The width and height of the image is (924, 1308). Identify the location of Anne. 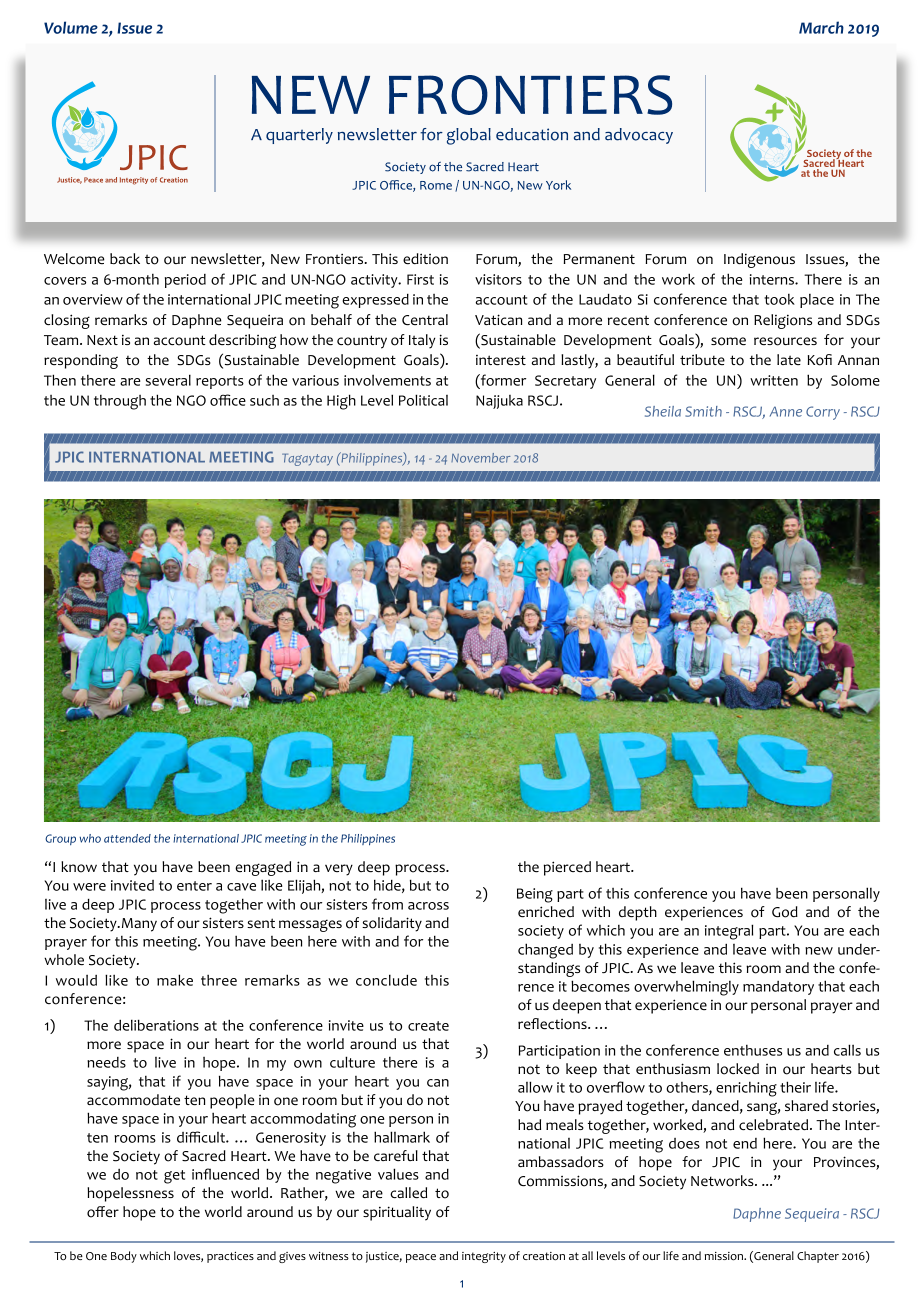
(786, 411).
